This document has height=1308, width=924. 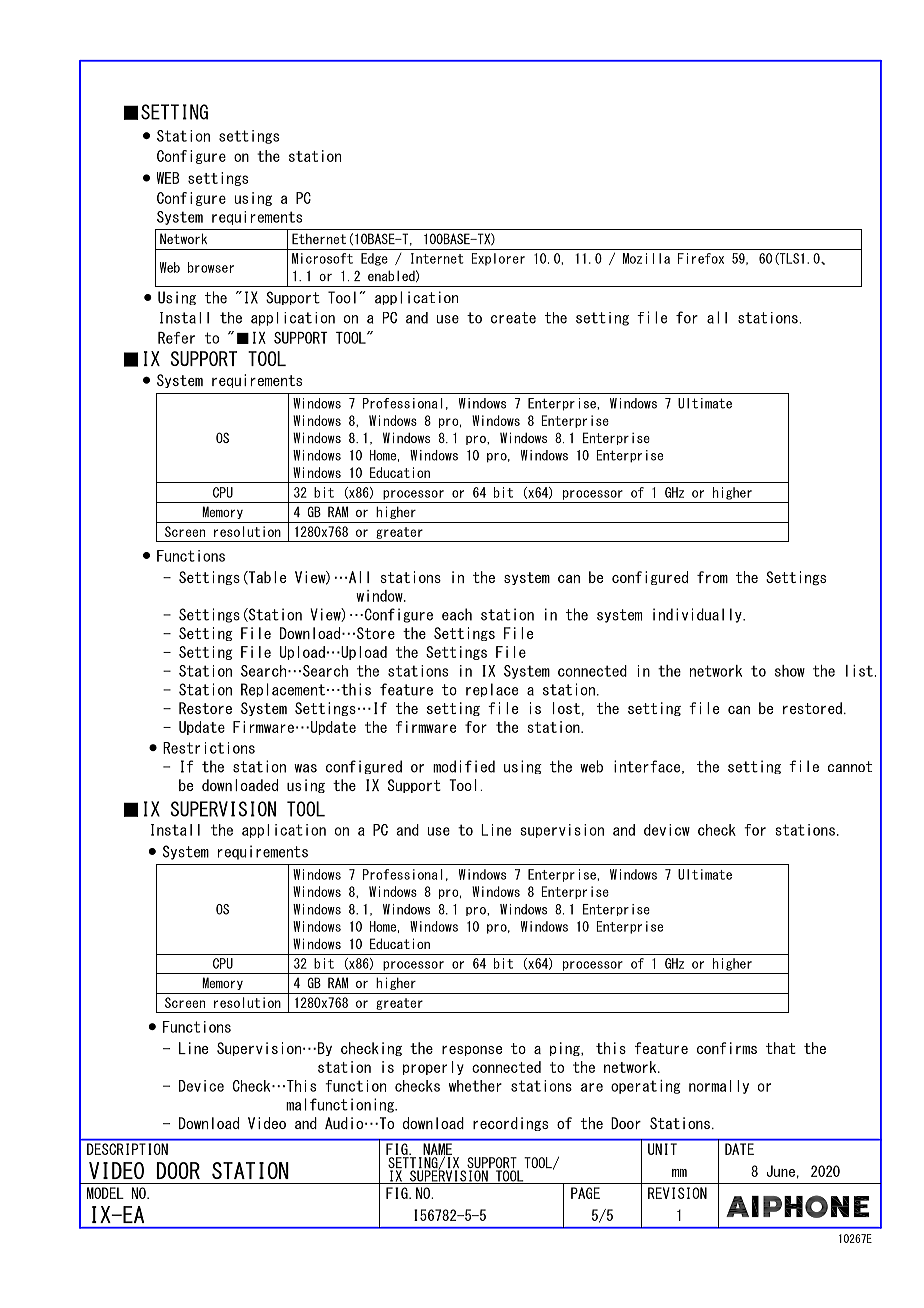 What do you see at coordinates (464, 766) in the document?
I see `modified` at bounding box center [464, 766].
